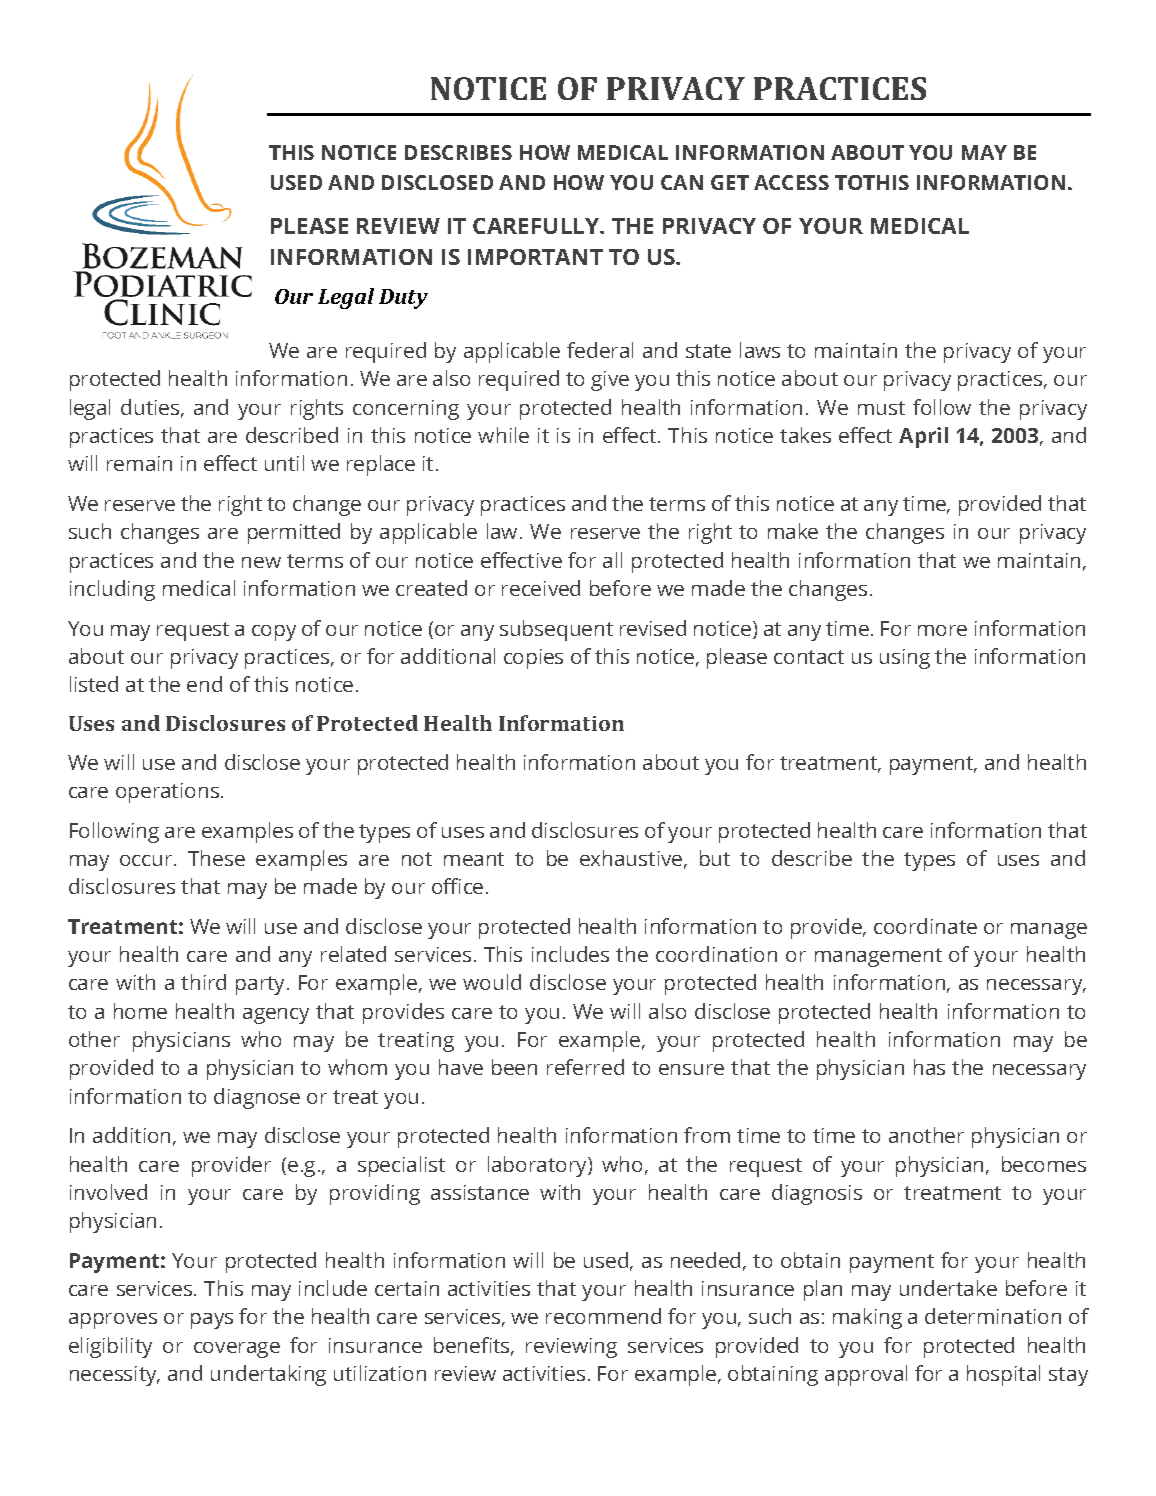 This screenshot has width=1156, height=1496. Describe the element at coordinates (942, 630) in the screenshot. I see `more` at that location.
